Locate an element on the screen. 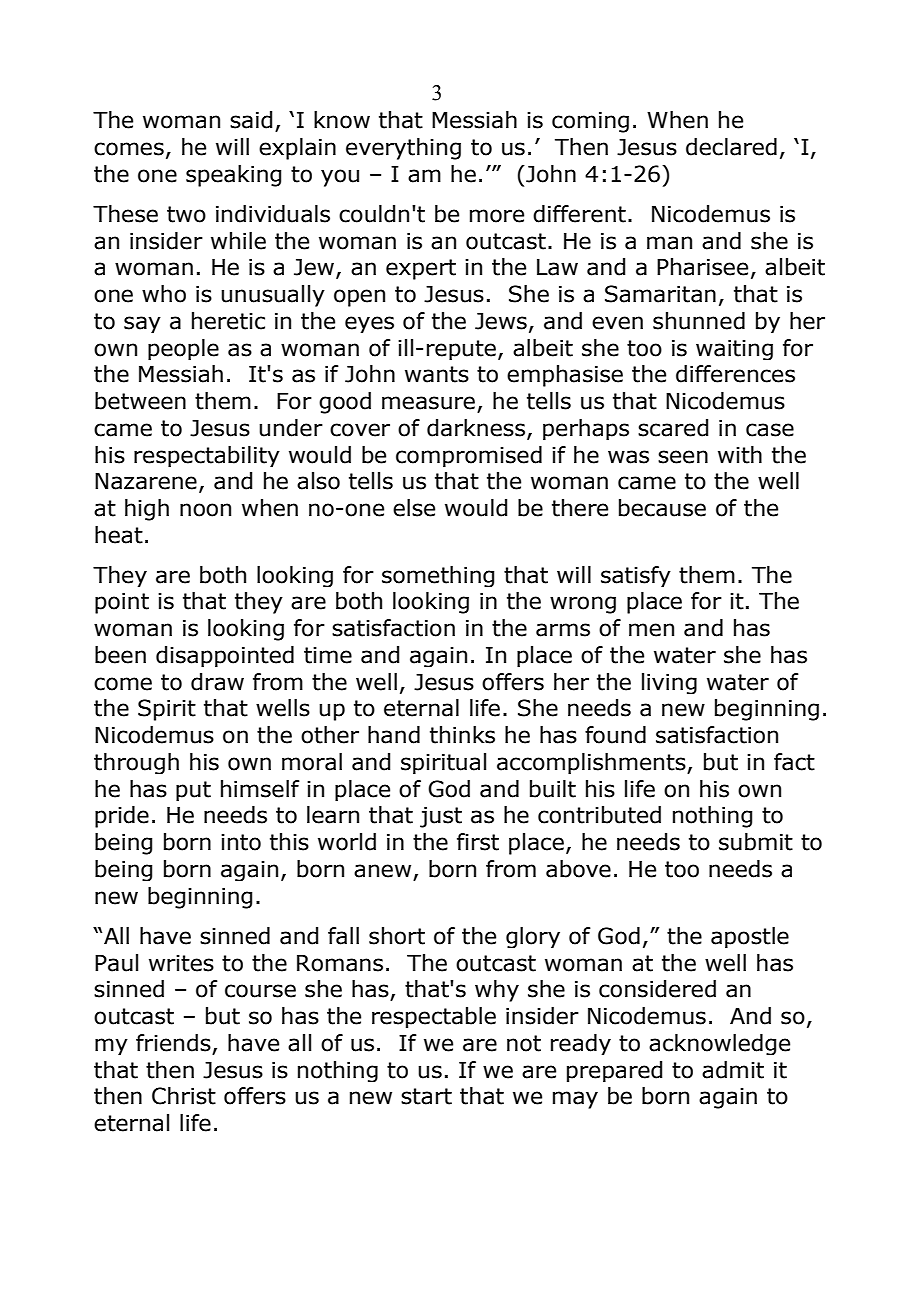  admit is located at coordinates (733, 1070).
